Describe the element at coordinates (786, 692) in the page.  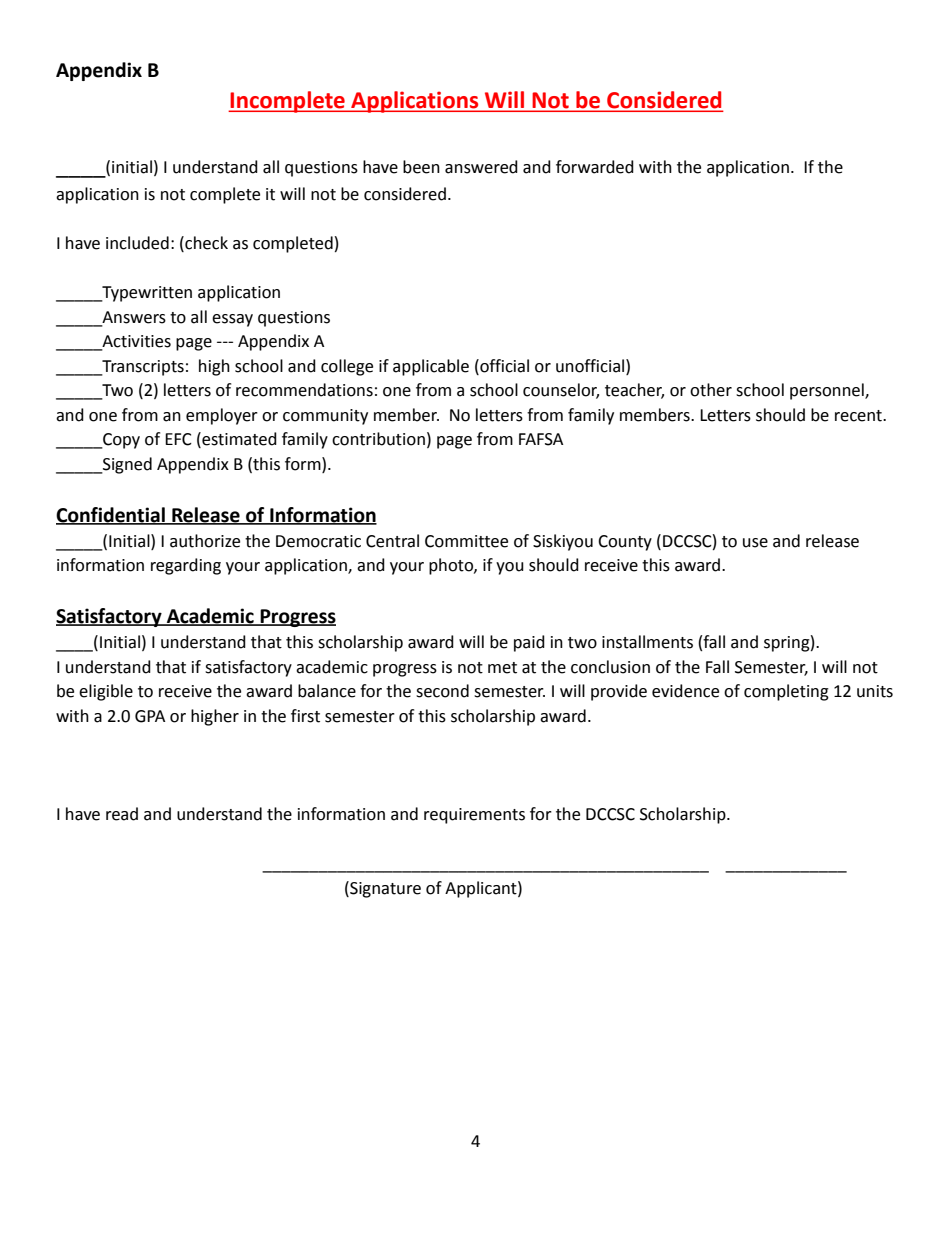
I see `completing` at that location.
